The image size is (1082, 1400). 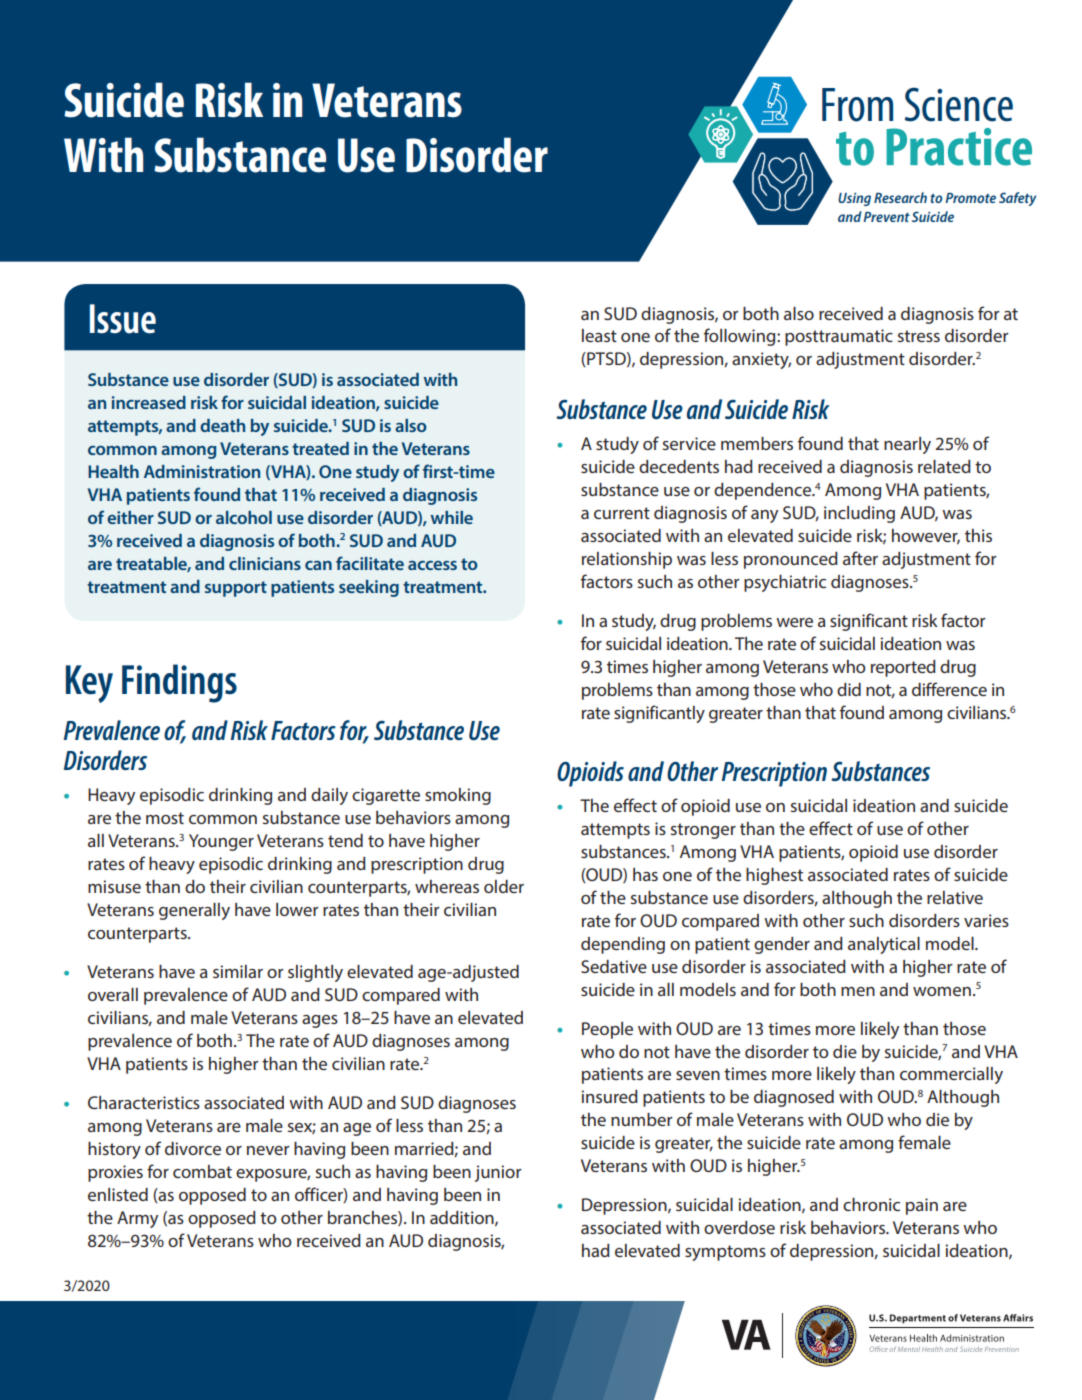 I want to click on junior, so click(x=498, y=1173).
